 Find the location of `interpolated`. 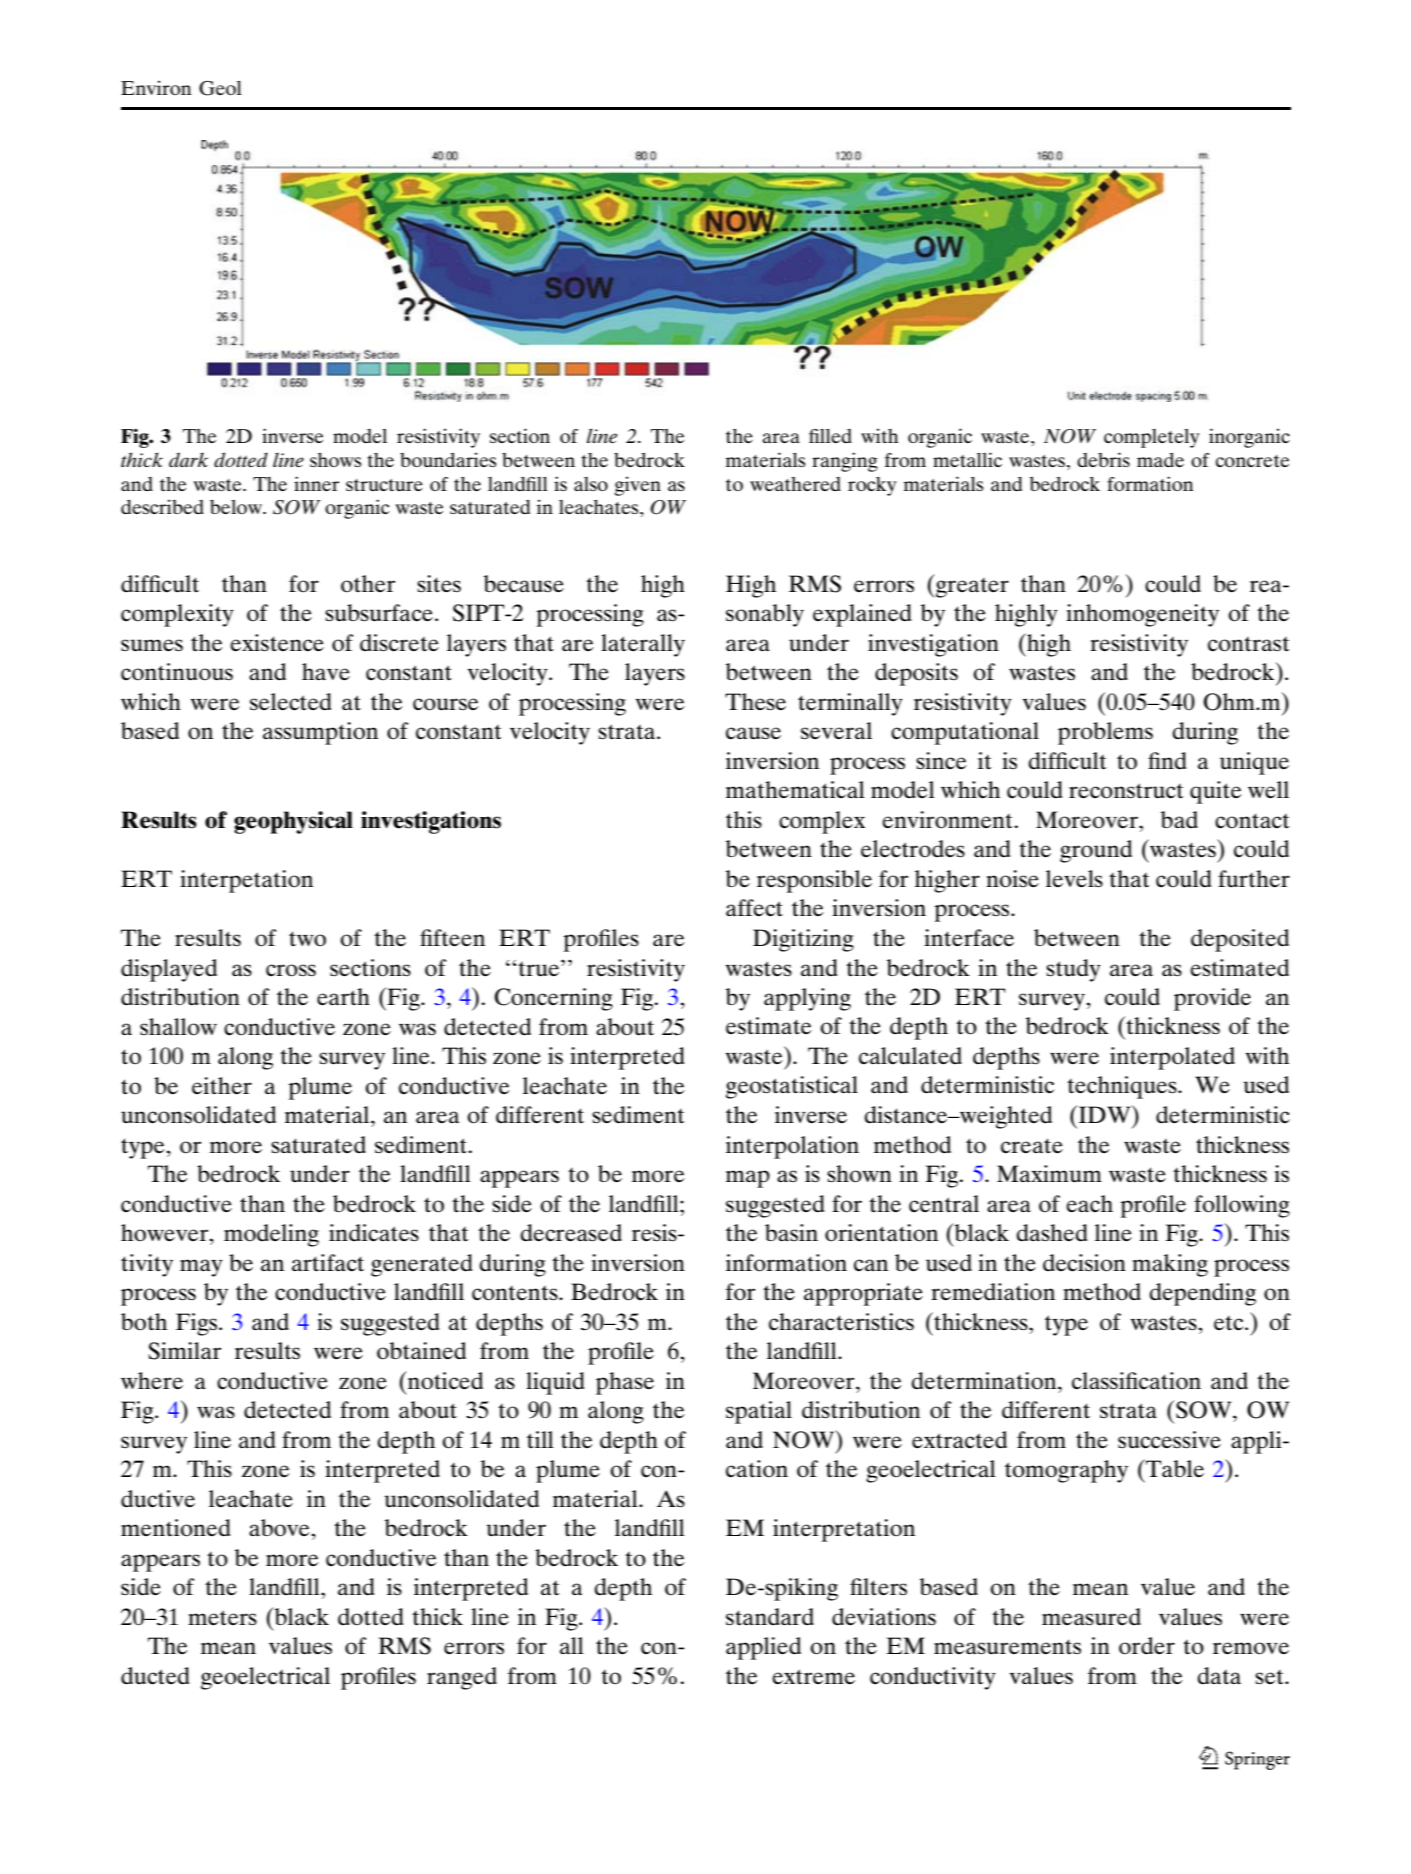

interpolated is located at coordinates (1172, 1058).
